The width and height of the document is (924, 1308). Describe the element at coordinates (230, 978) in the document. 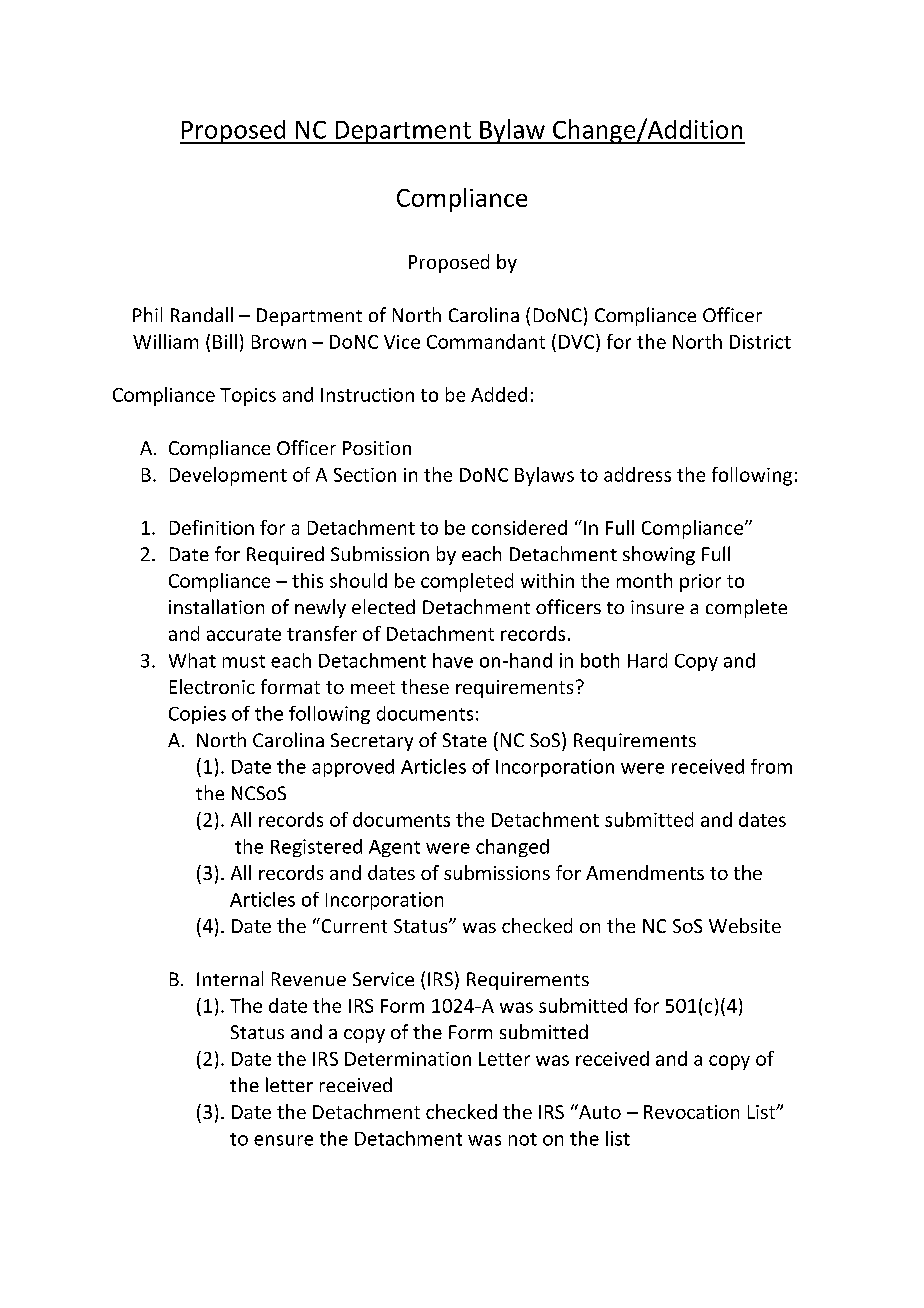

I see `Internal` at that location.
